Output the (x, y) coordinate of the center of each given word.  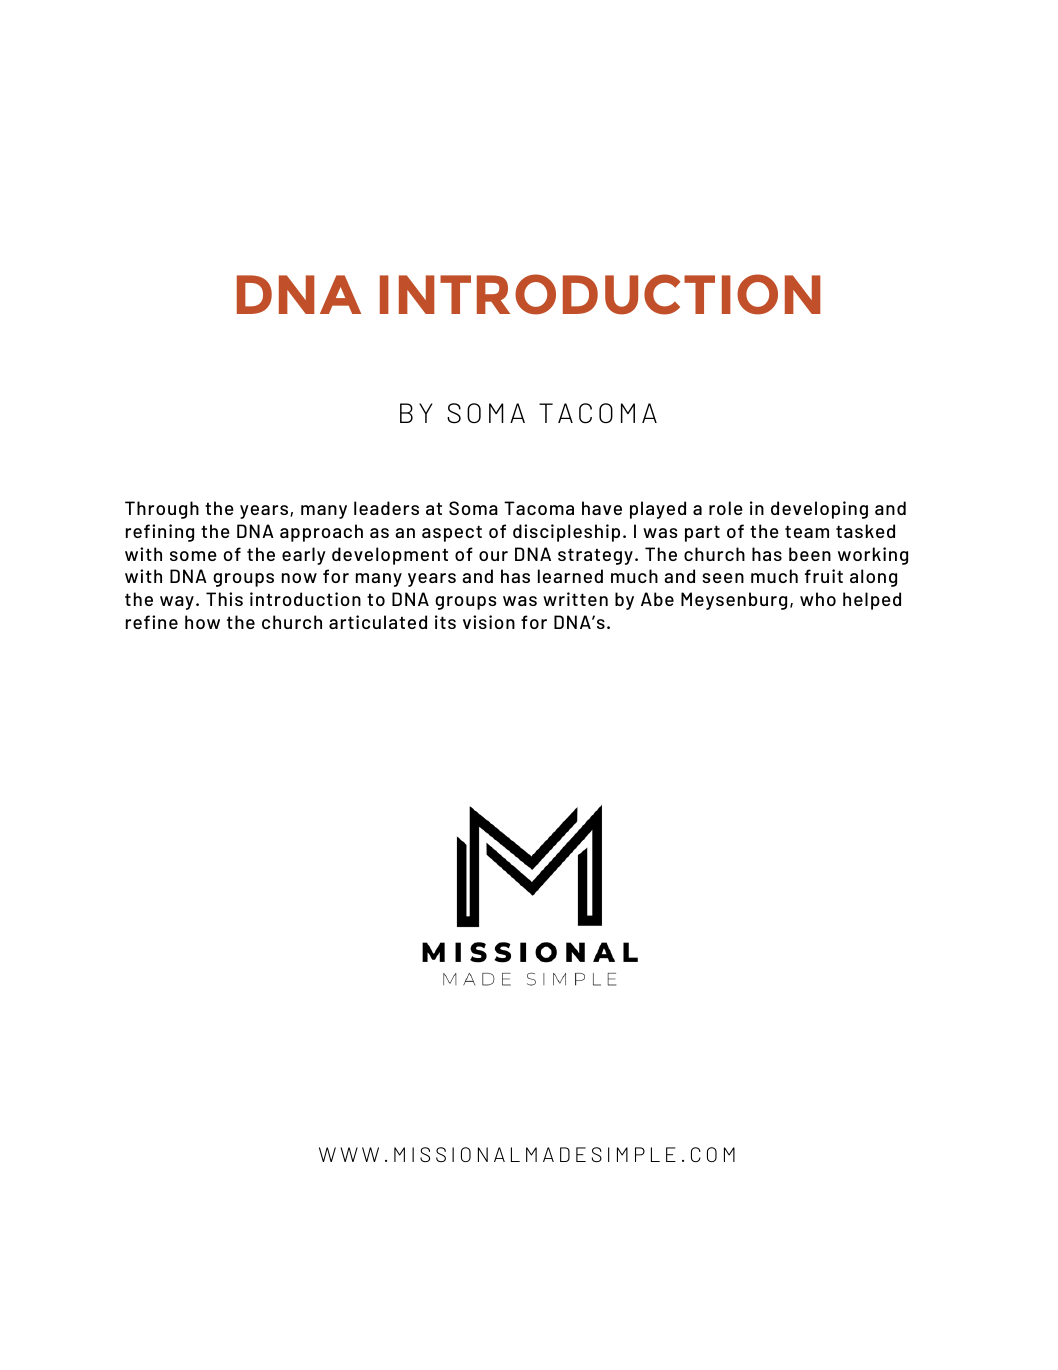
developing (819, 510)
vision (489, 622)
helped (872, 601)
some (193, 556)
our (493, 556)
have (602, 508)
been (810, 554)
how (202, 622)
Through (162, 510)
